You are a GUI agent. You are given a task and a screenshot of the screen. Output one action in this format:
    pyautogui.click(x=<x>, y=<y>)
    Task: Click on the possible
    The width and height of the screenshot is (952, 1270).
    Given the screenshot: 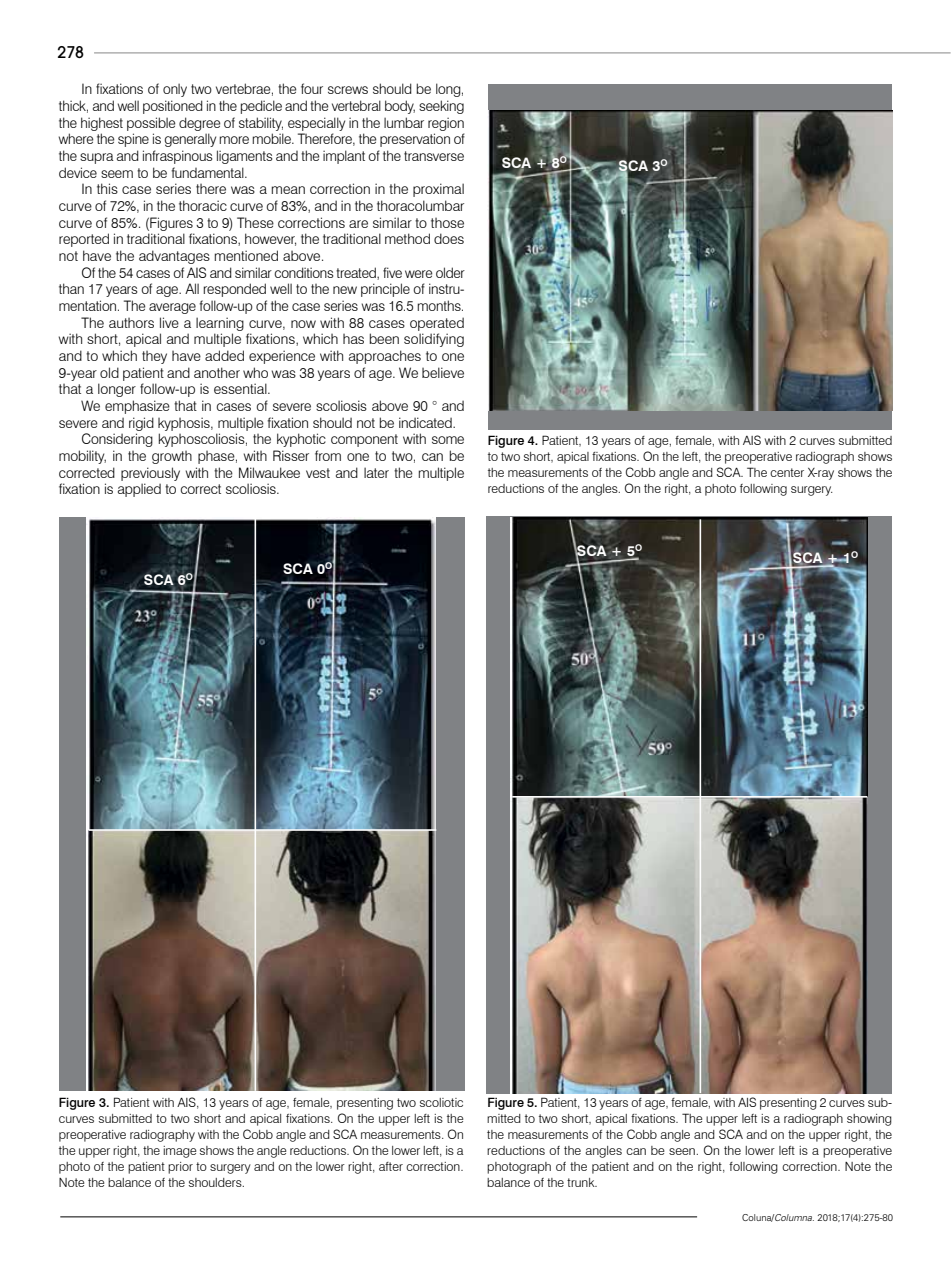 What is the action you would take?
    pyautogui.click(x=151, y=124)
